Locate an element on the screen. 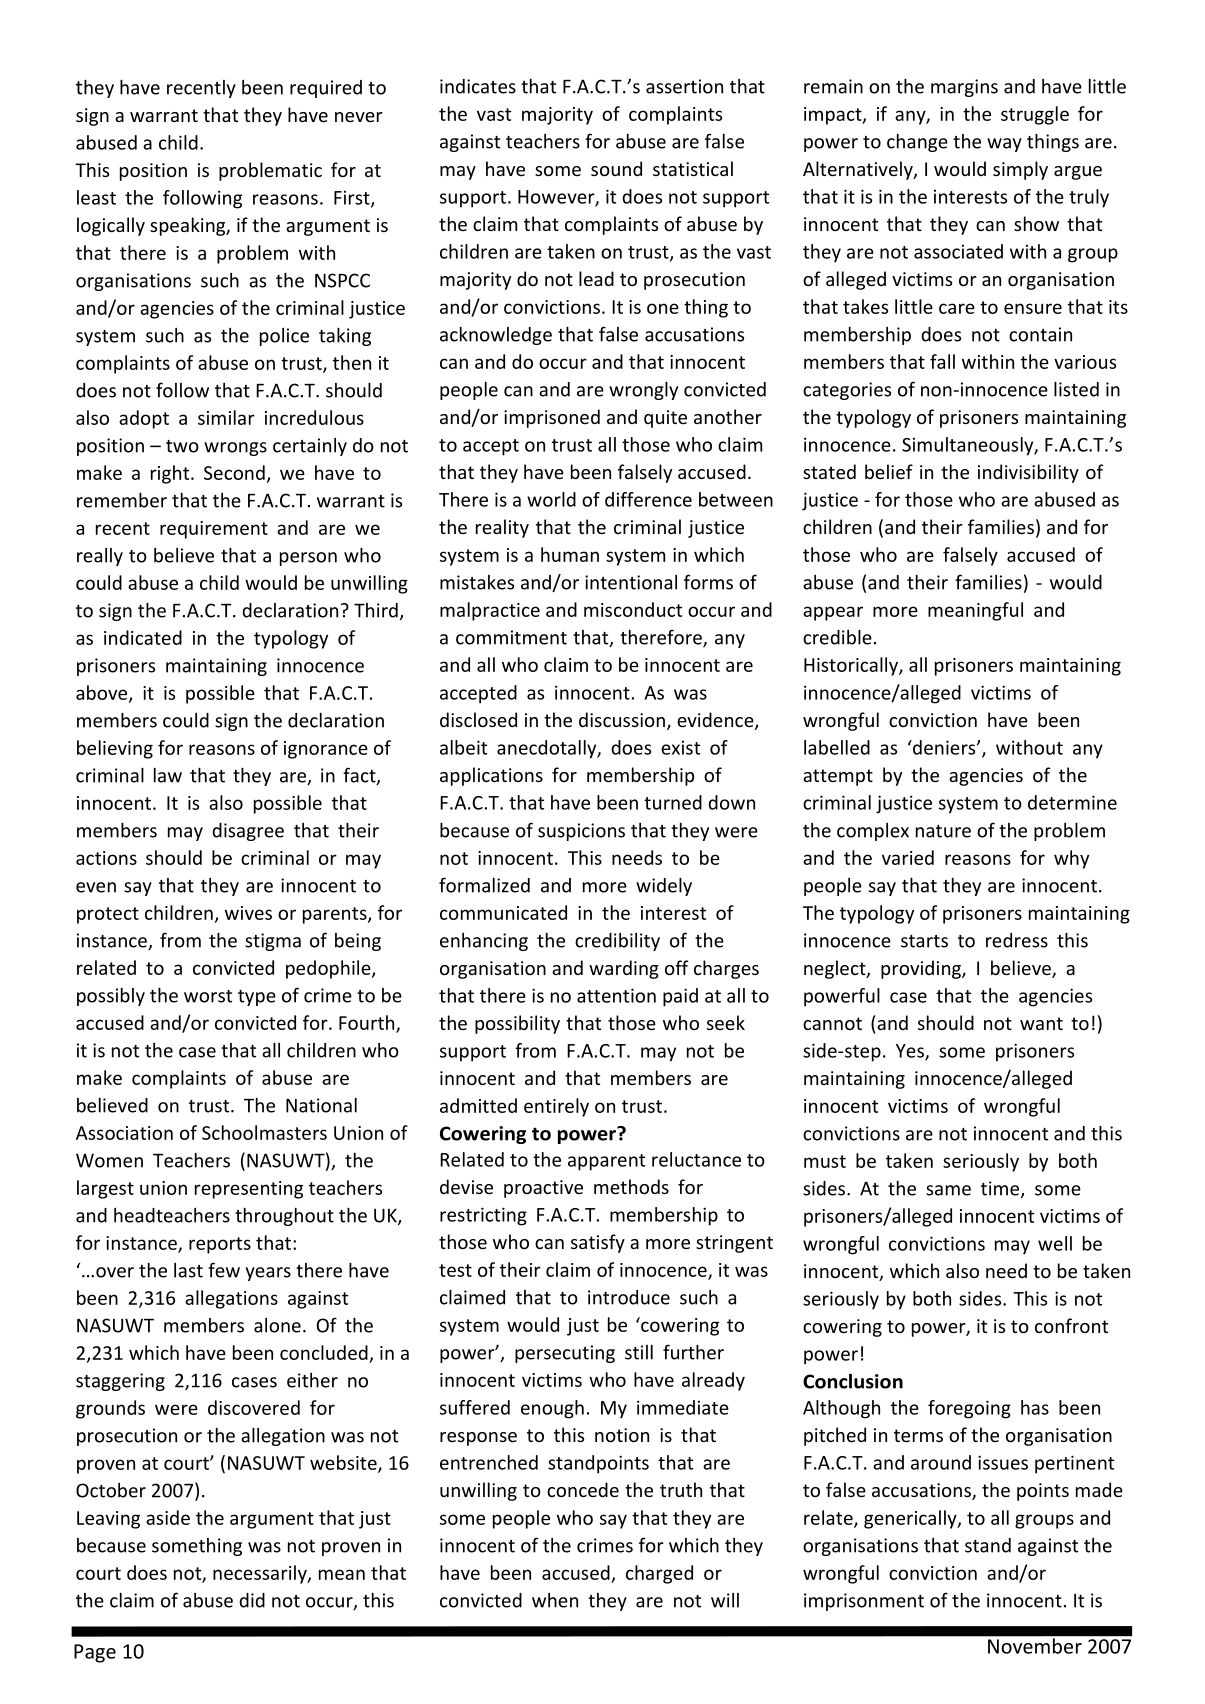 This screenshot has height=1704, width=1205. sound is located at coordinates (616, 168).
